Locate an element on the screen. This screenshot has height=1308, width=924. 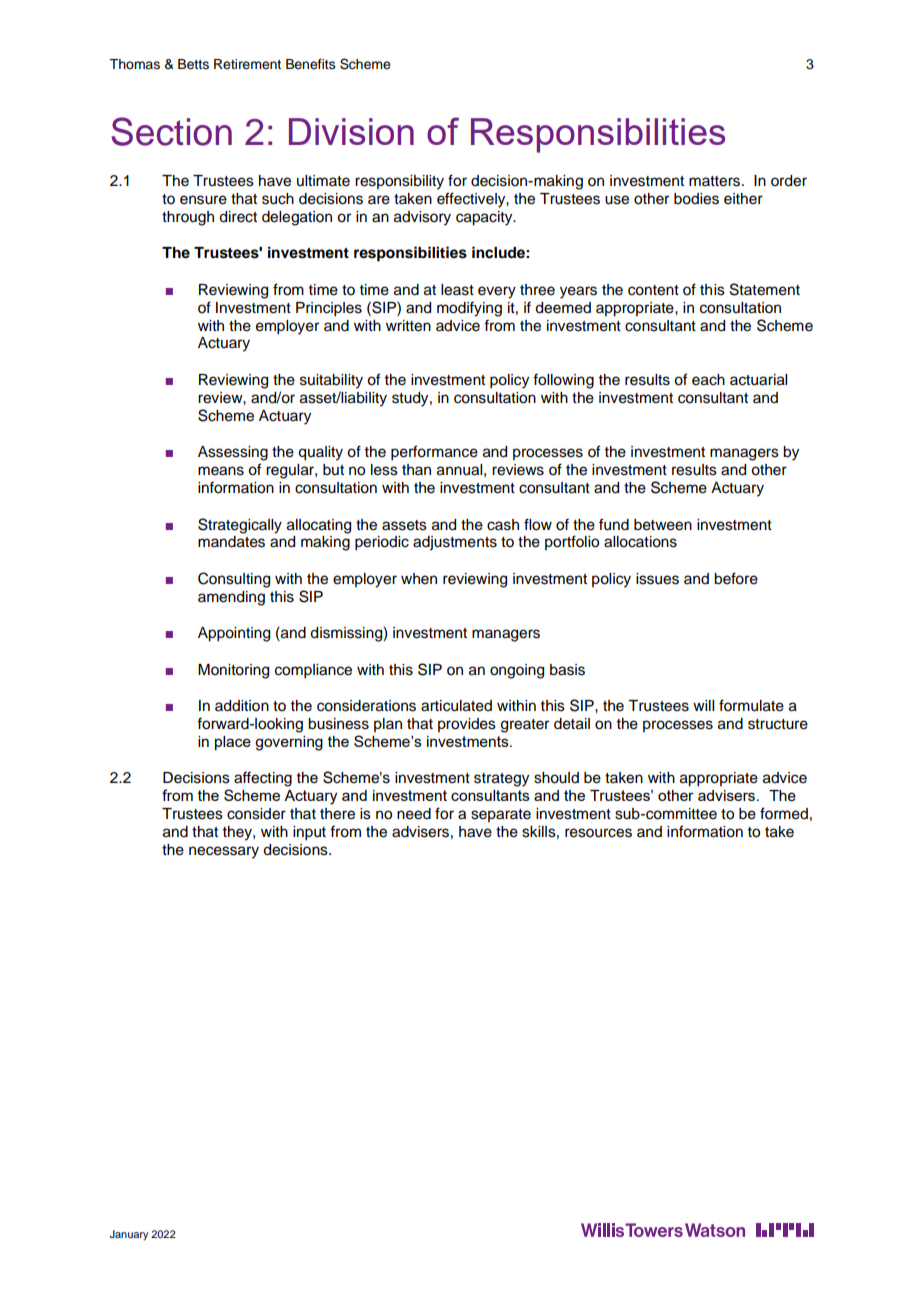
ongoing is located at coordinates (517, 671).
